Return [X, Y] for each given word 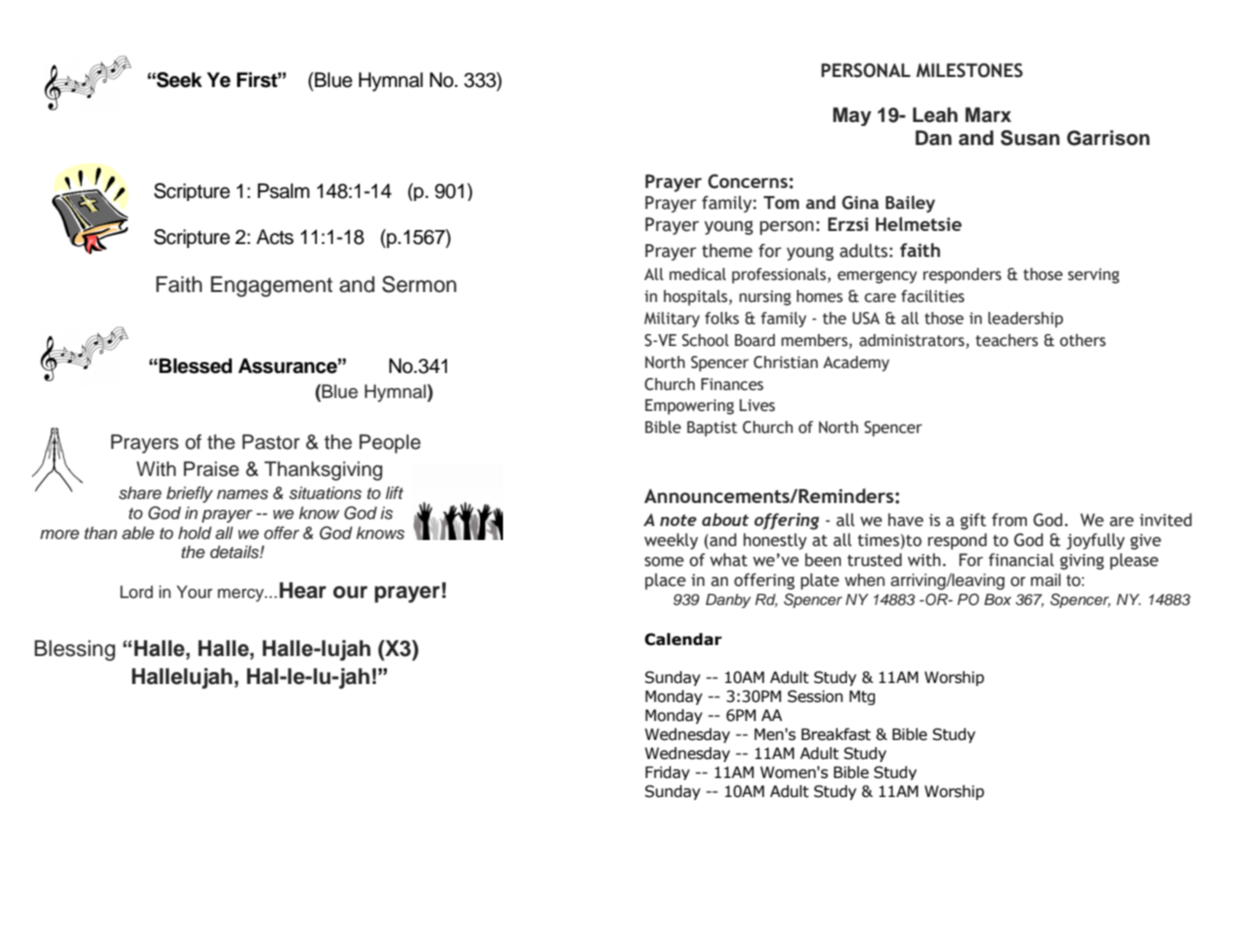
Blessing [75, 650]
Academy [856, 364]
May [852, 116]
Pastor [271, 442]
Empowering [689, 407]
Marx [988, 115]
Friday [667, 773]
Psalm [284, 191]
